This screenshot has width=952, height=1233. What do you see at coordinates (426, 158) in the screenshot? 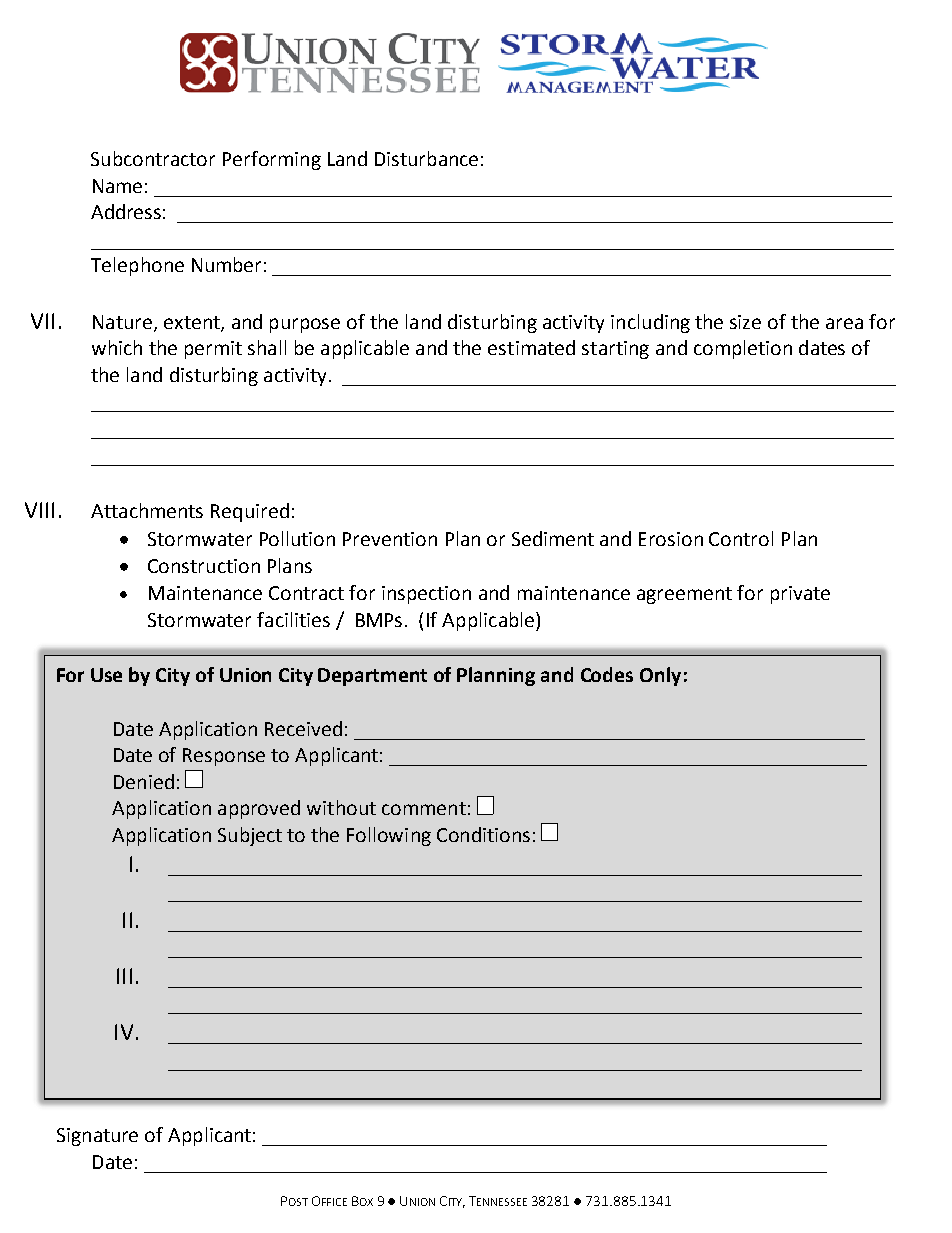
I see `Disturbance` at bounding box center [426, 158].
